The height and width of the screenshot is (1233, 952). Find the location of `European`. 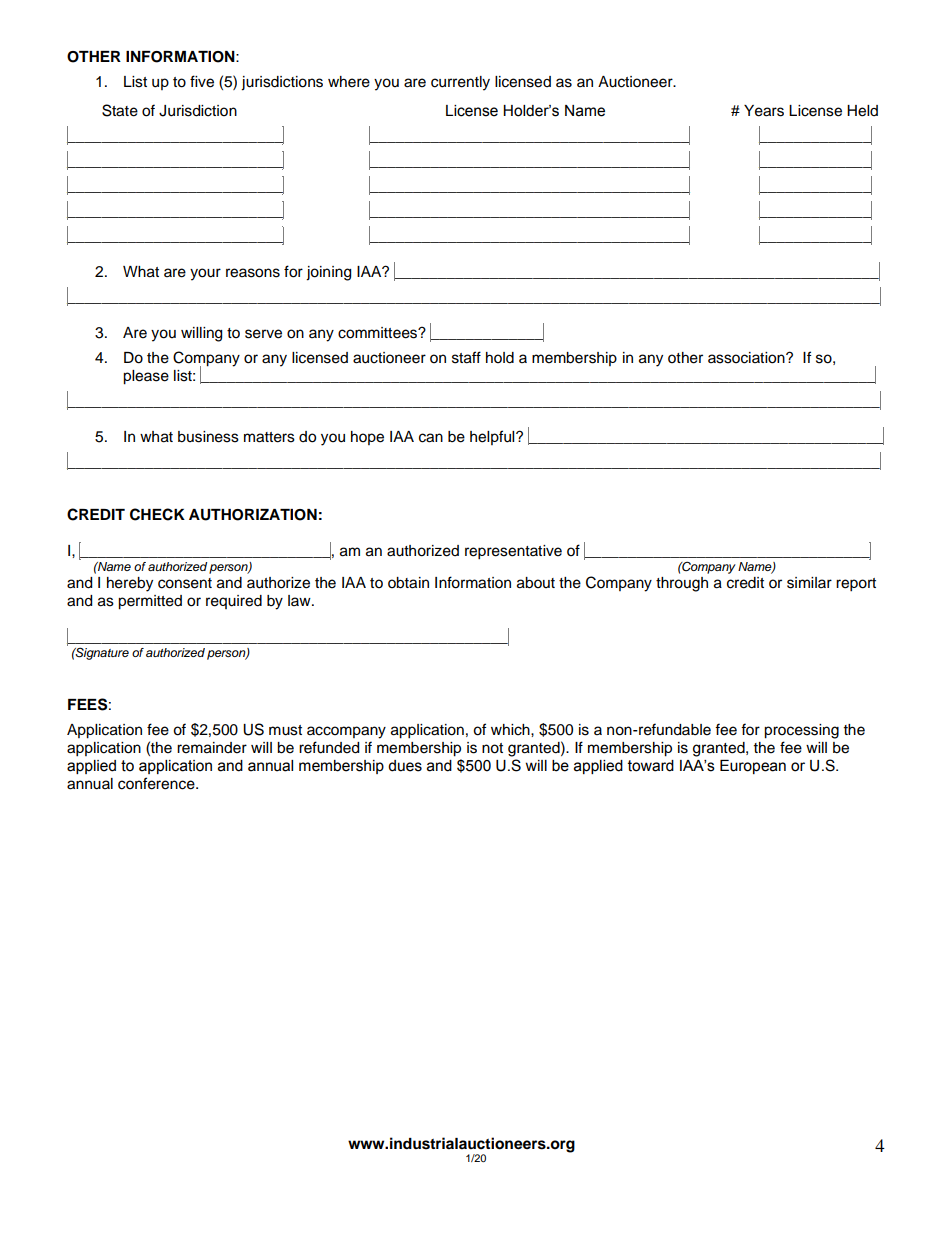

European is located at coordinates (753, 767).
